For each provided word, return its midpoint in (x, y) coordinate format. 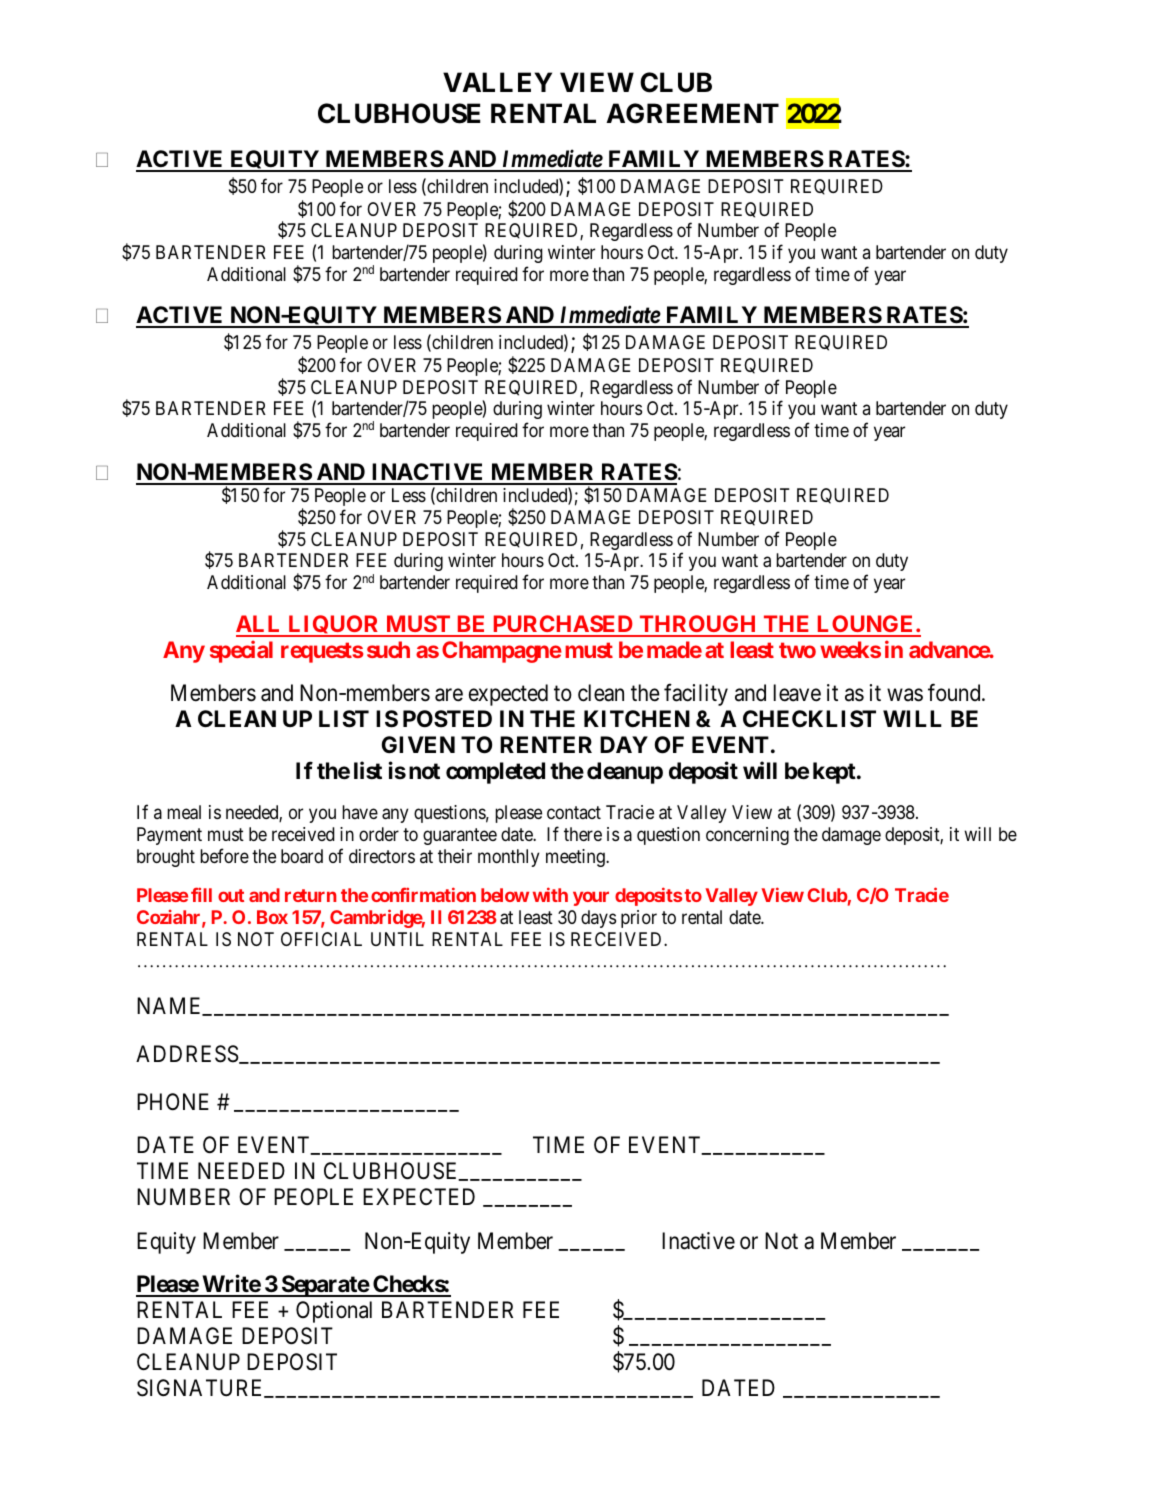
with (550, 894)
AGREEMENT (692, 113)
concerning (747, 836)
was (905, 695)
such (388, 649)
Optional (334, 1312)
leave (797, 693)
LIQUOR (334, 626)
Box (272, 917)
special (241, 651)
